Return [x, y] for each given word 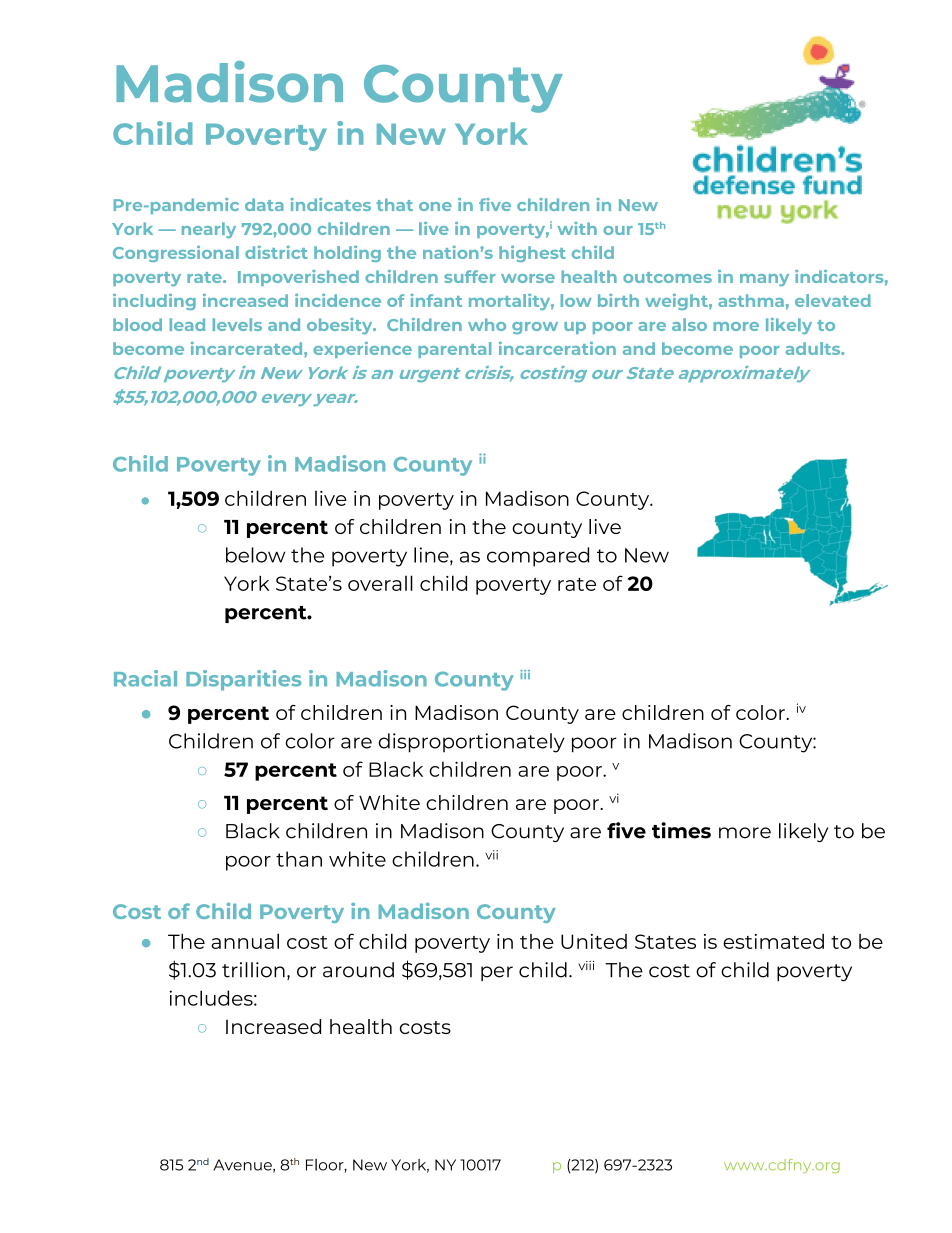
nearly [209, 230]
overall [380, 583]
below [255, 555]
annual [245, 941]
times [681, 830]
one [435, 206]
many [764, 280]
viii [586, 965]
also [689, 324]
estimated [773, 941]
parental [454, 350]
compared [538, 557]
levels [237, 324]
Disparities [243, 680]
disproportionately [472, 743]
